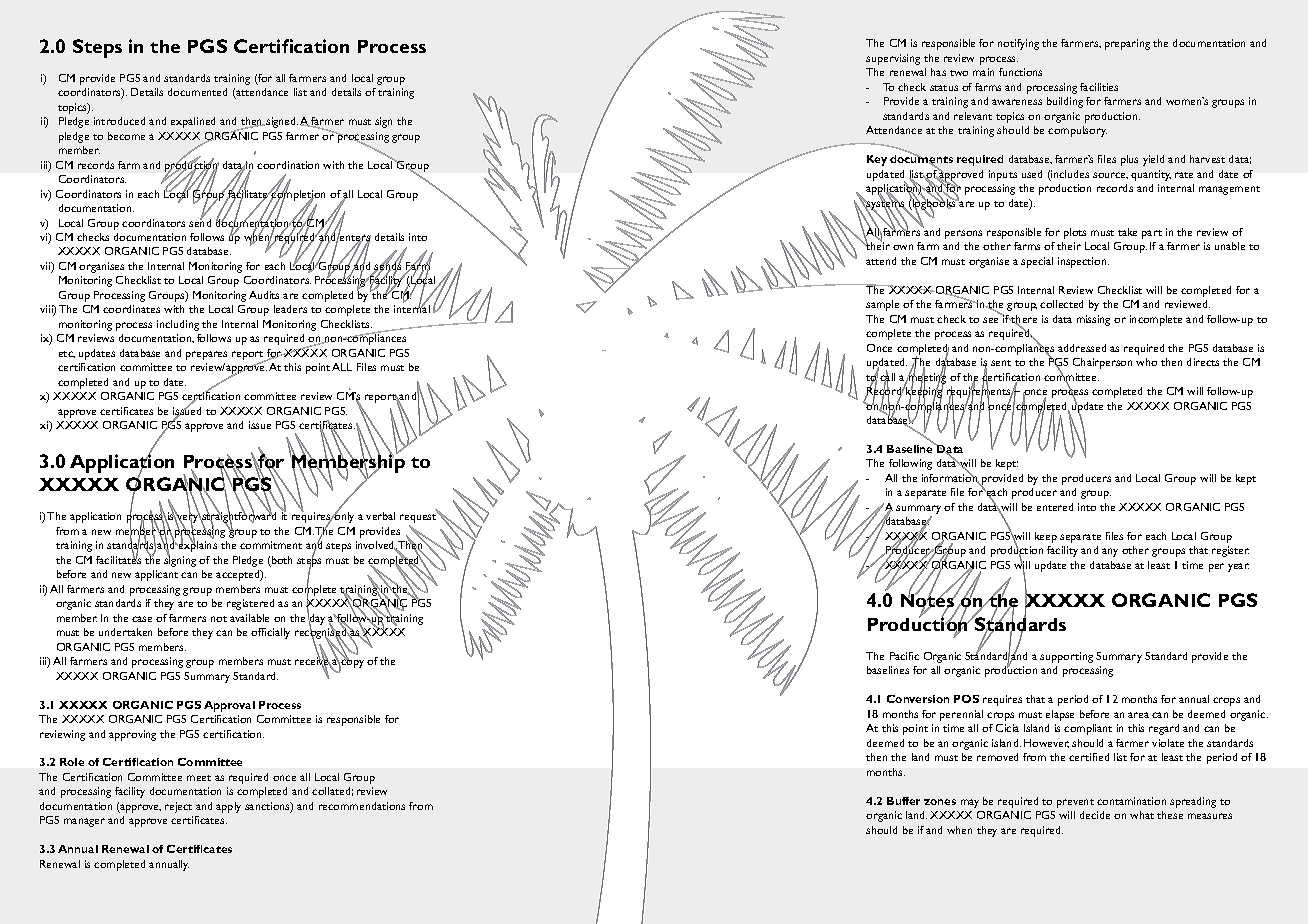  I want to click on entered, so click(1055, 507).
